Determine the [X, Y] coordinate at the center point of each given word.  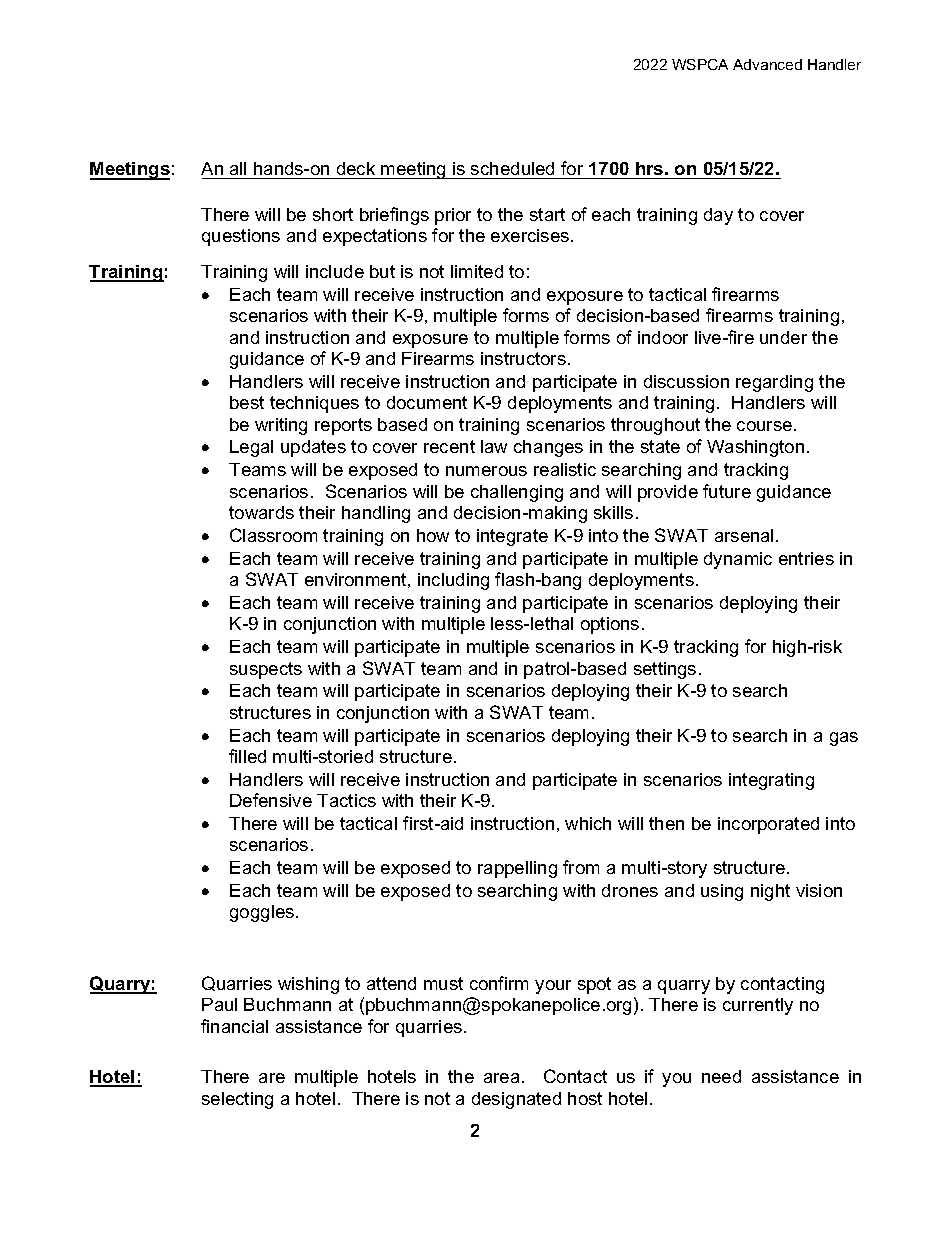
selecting [237, 1100]
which [588, 823]
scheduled [513, 170]
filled [247, 756]
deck [356, 170]
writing [281, 426]
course [766, 426]
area [503, 1078]
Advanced [767, 64]
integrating [771, 781]
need [721, 1076]
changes [548, 448]
